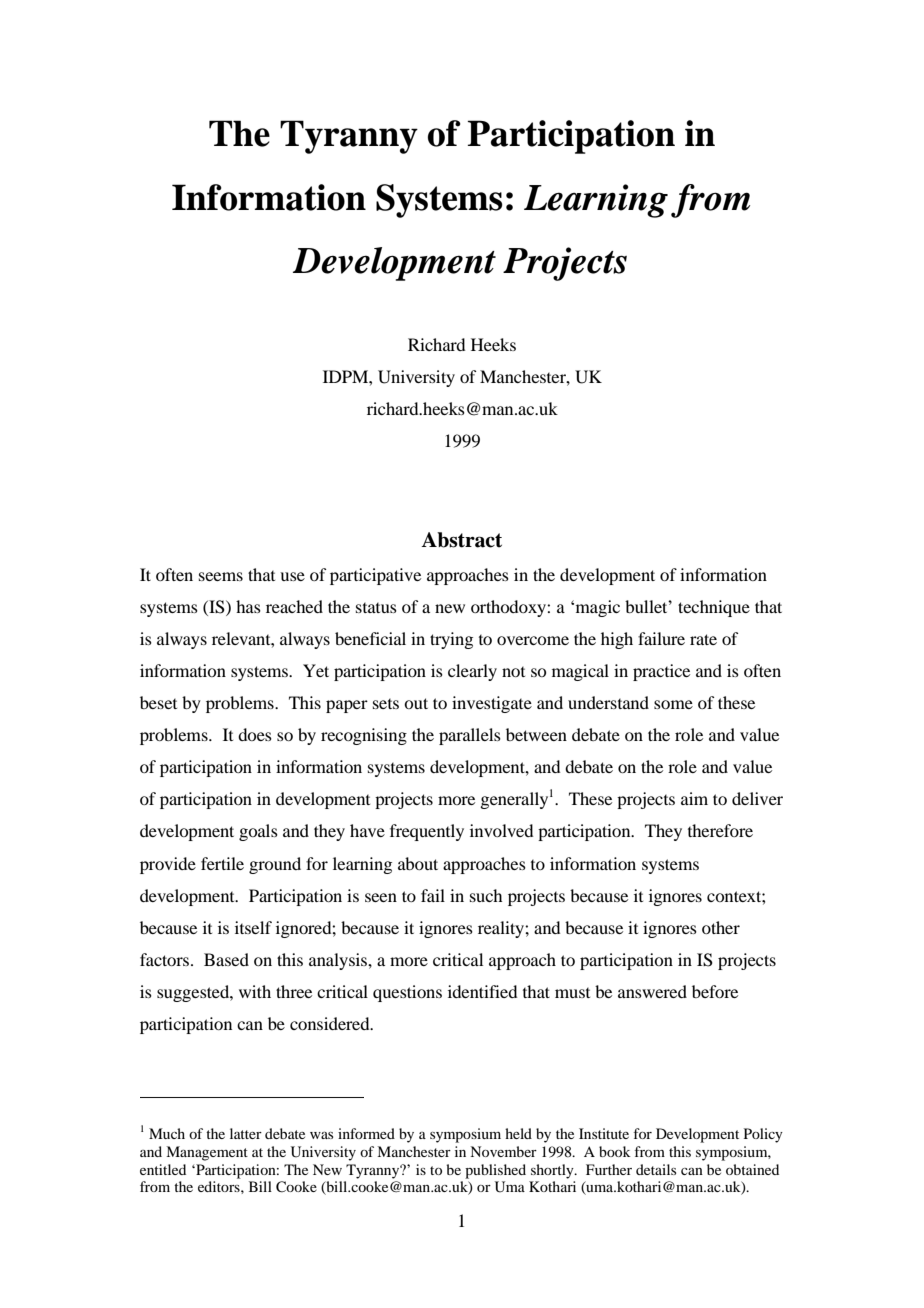 The height and width of the document is (1308, 924). Describe the element at coordinates (207, 1153) in the document. I see `Management` at that location.
